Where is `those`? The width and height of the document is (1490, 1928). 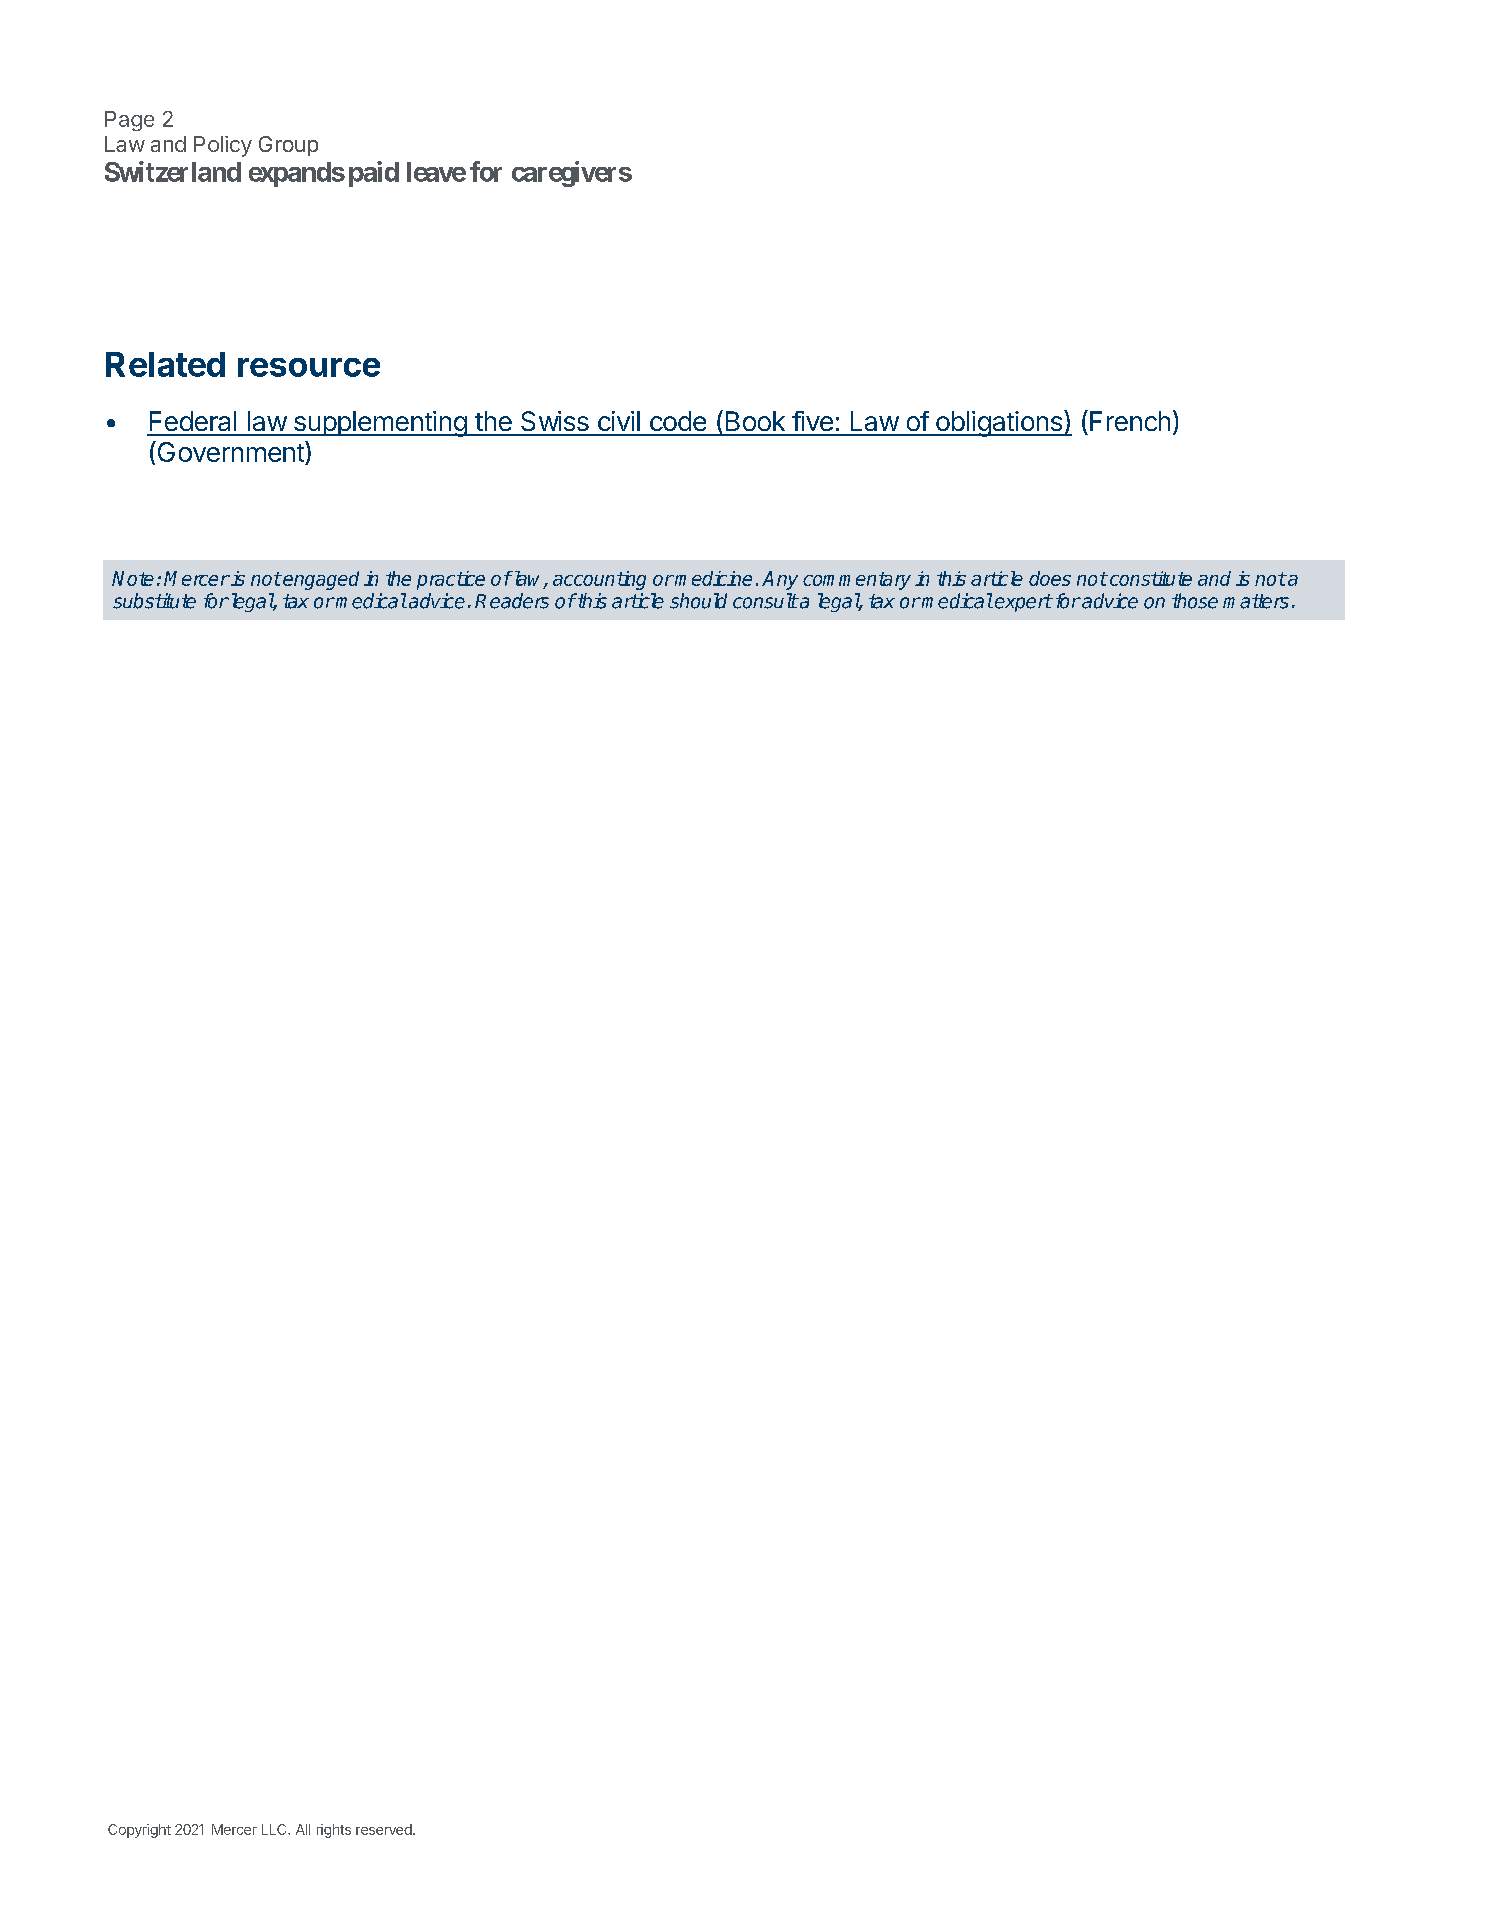
those is located at coordinates (1195, 601).
